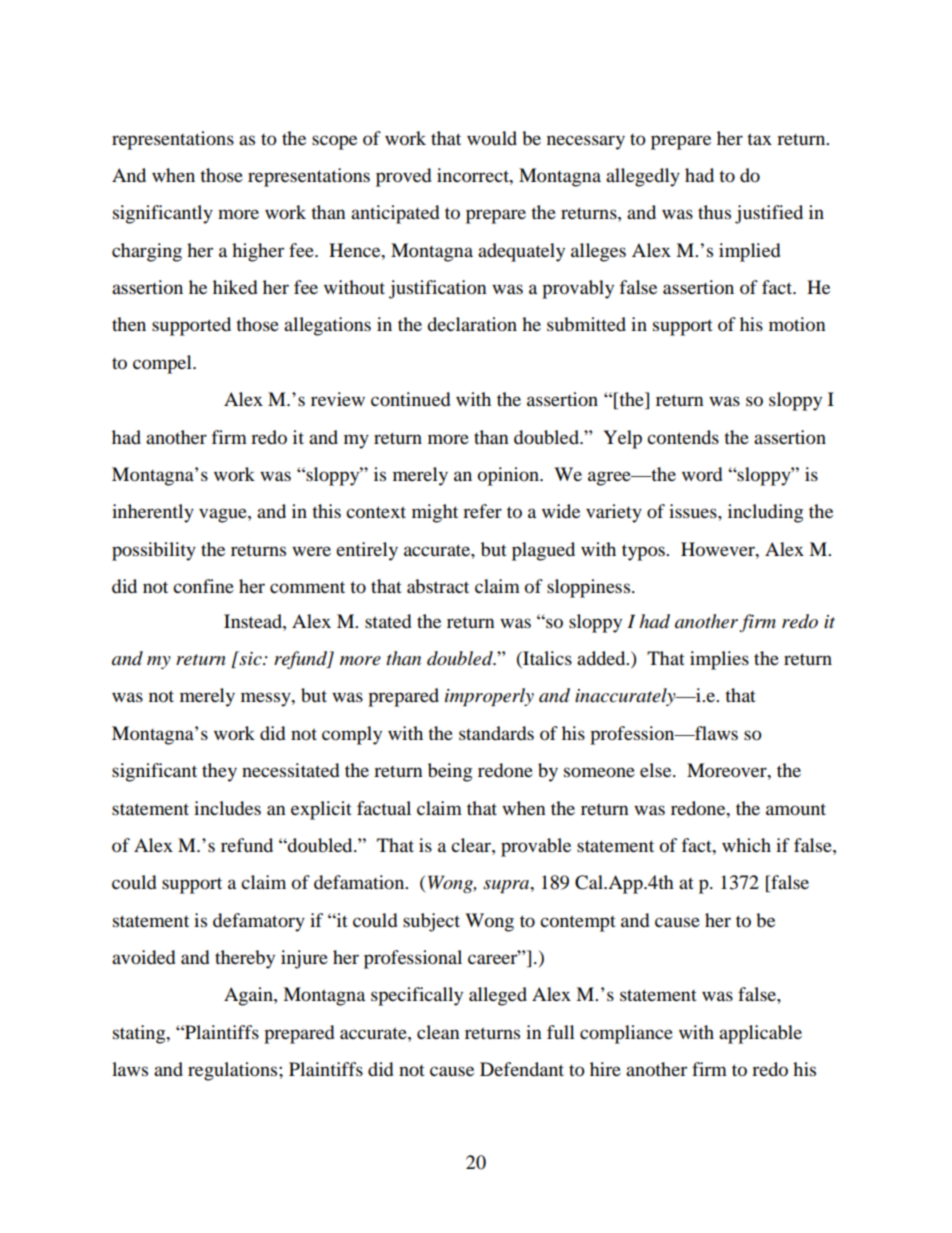 Image resolution: width=952 pixels, height=1233 pixels. What do you see at coordinates (140, 1034) in the screenshot?
I see `stating` at bounding box center [140, 1034].
